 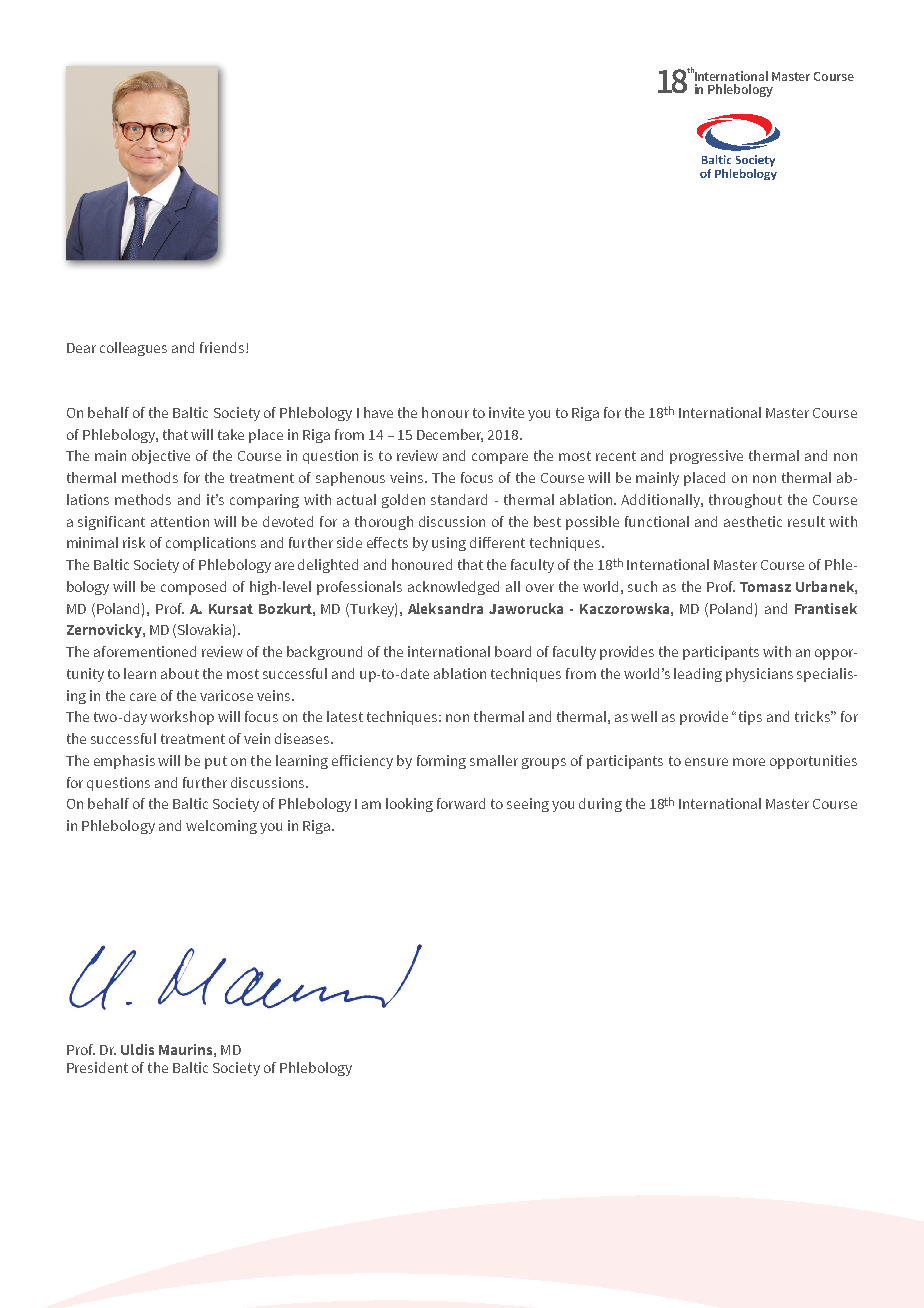 What do you see at coordinates (506, 412) in the screenshot?
I see `invite` at bounding box center [506, 412].
